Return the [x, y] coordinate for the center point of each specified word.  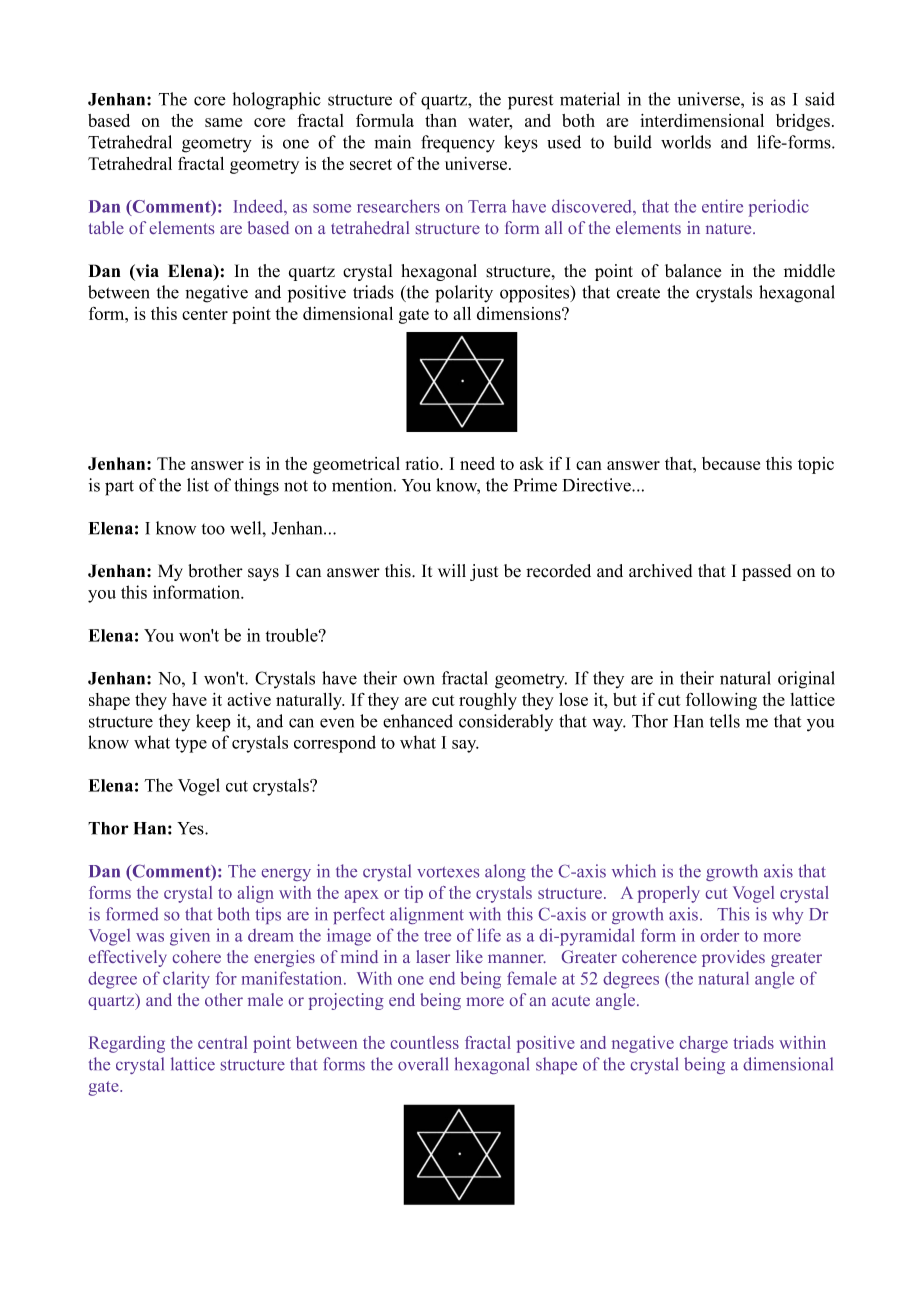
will [452, 570]
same [223, 122]
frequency [458, 144]
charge [704, 1044]
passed [766, 572]
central [222, 1042]
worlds [686, 142]
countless [425, 1042]
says [263, 574]
